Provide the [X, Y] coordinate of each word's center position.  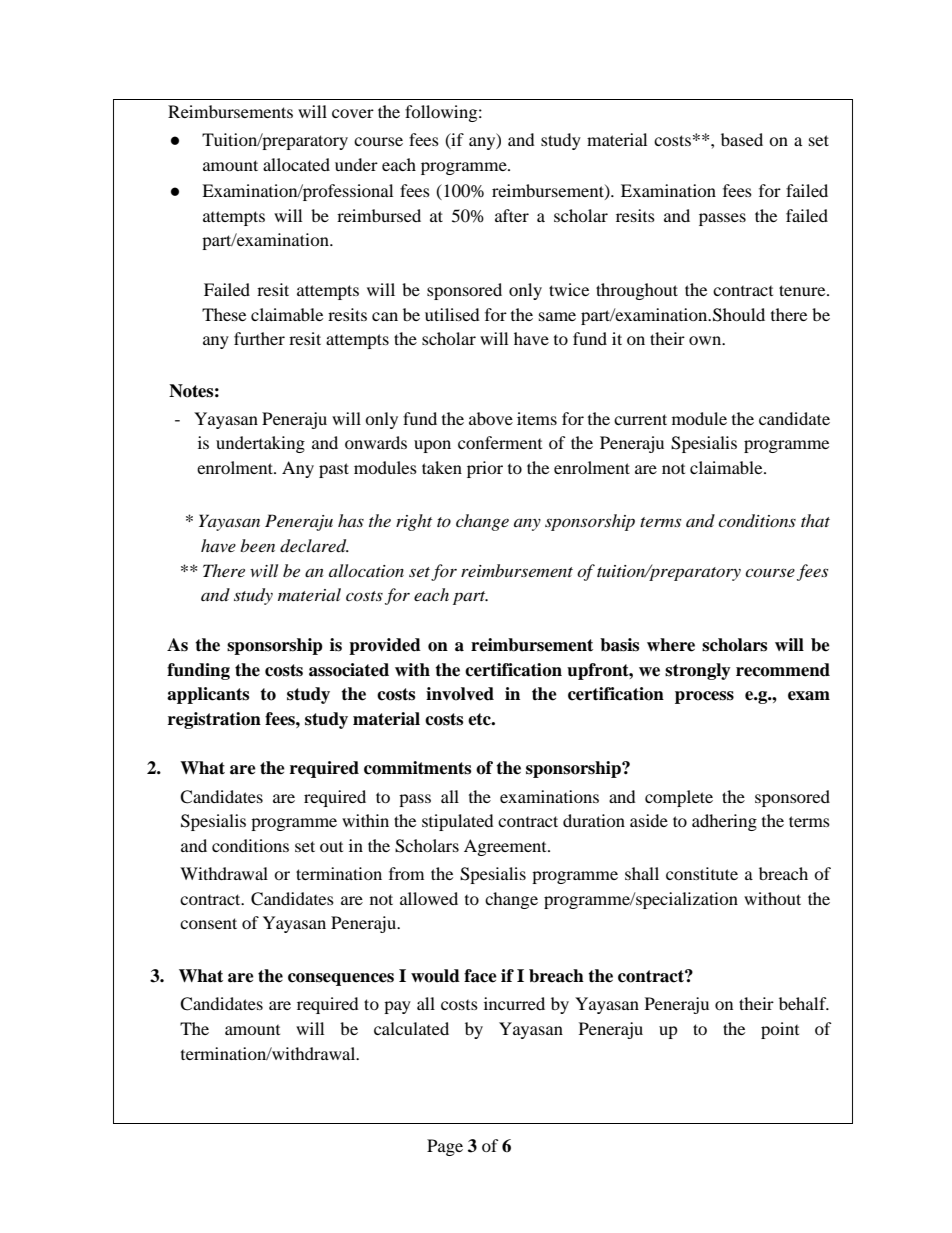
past [334, 470]
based [742, 139]
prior [485, 469]
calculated [411, 1028]
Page [445, 1147]
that [815, 520]
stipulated [458, 822]
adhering [724, 822]
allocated [296, 164]
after [512, 215]
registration [214, 720]
